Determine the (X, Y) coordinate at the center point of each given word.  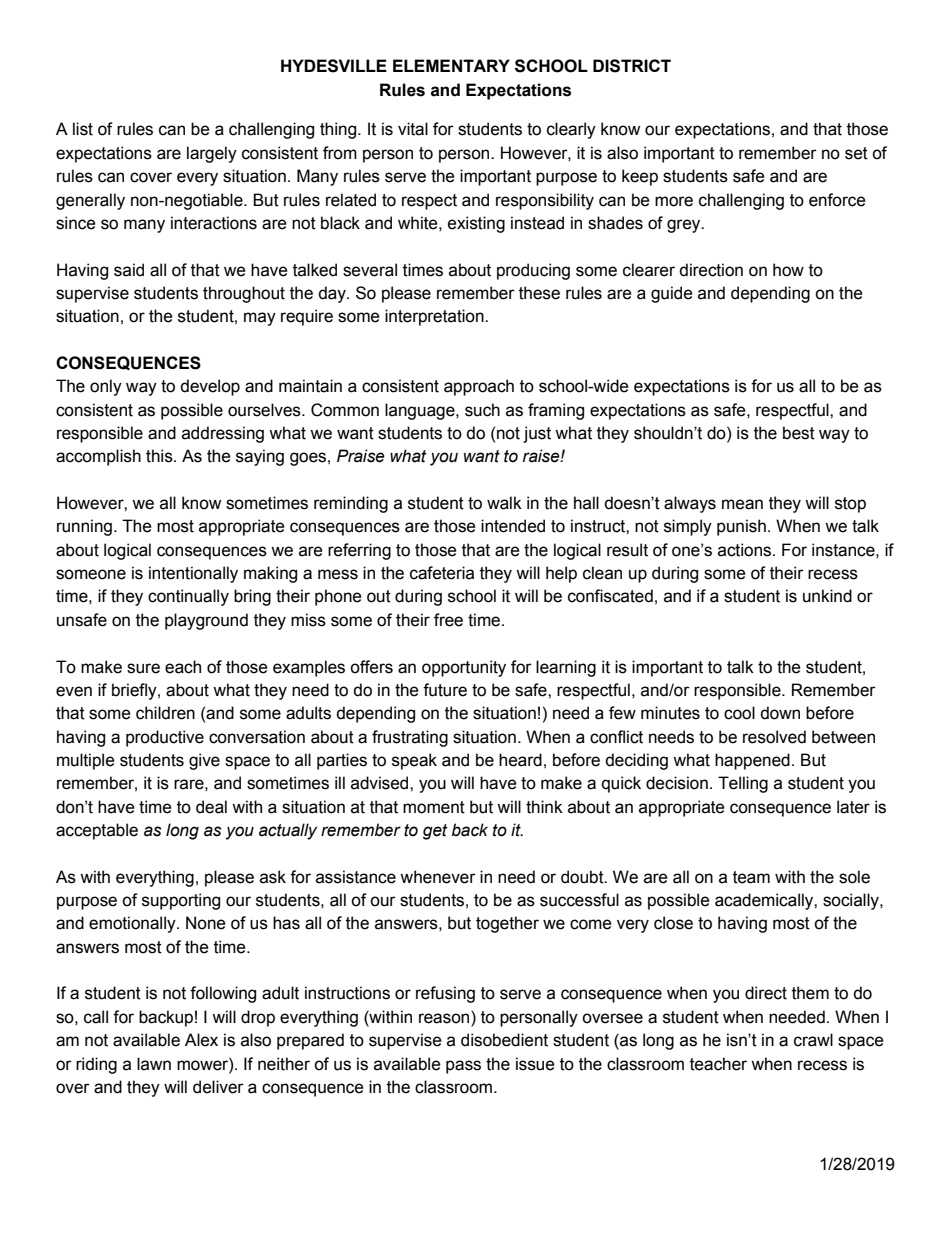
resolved (774, 737)
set (856, 153)
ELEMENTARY (451, 65)
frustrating (410, 738)
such (482, 410)
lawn (154, 1064)
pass (463, 1067)
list (83, 129)
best (799, 433)
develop (210, 387)
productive (165, 738)
